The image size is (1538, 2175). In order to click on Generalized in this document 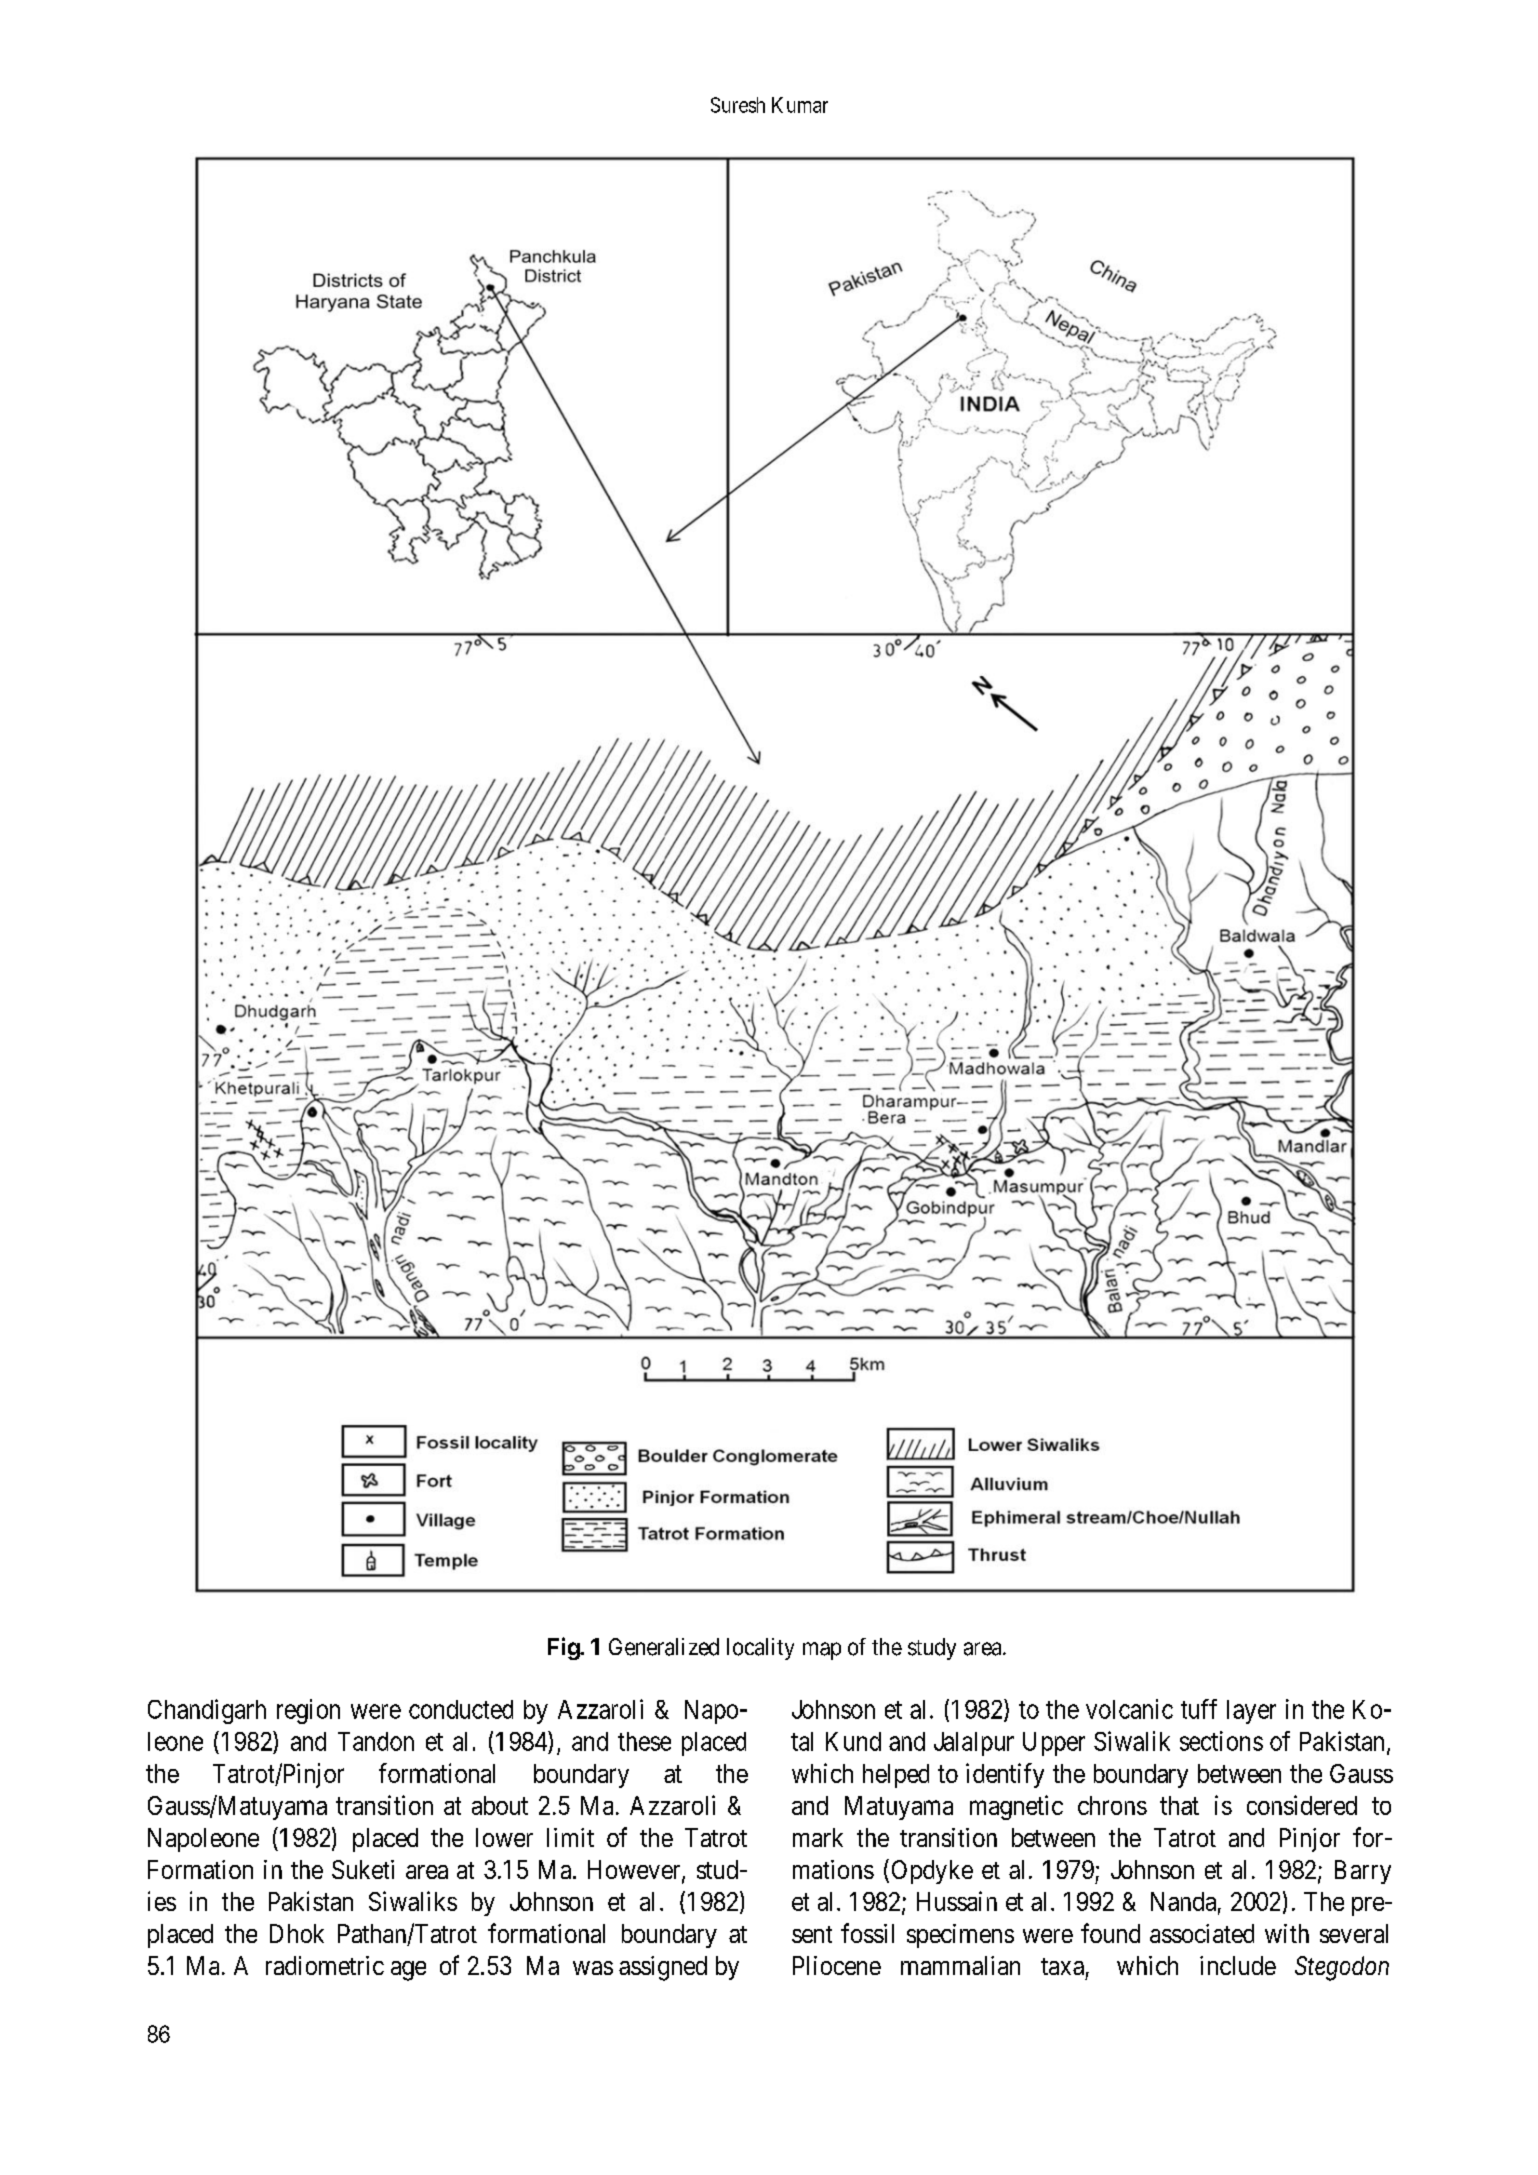, I will do `click(664, 1647)`.
